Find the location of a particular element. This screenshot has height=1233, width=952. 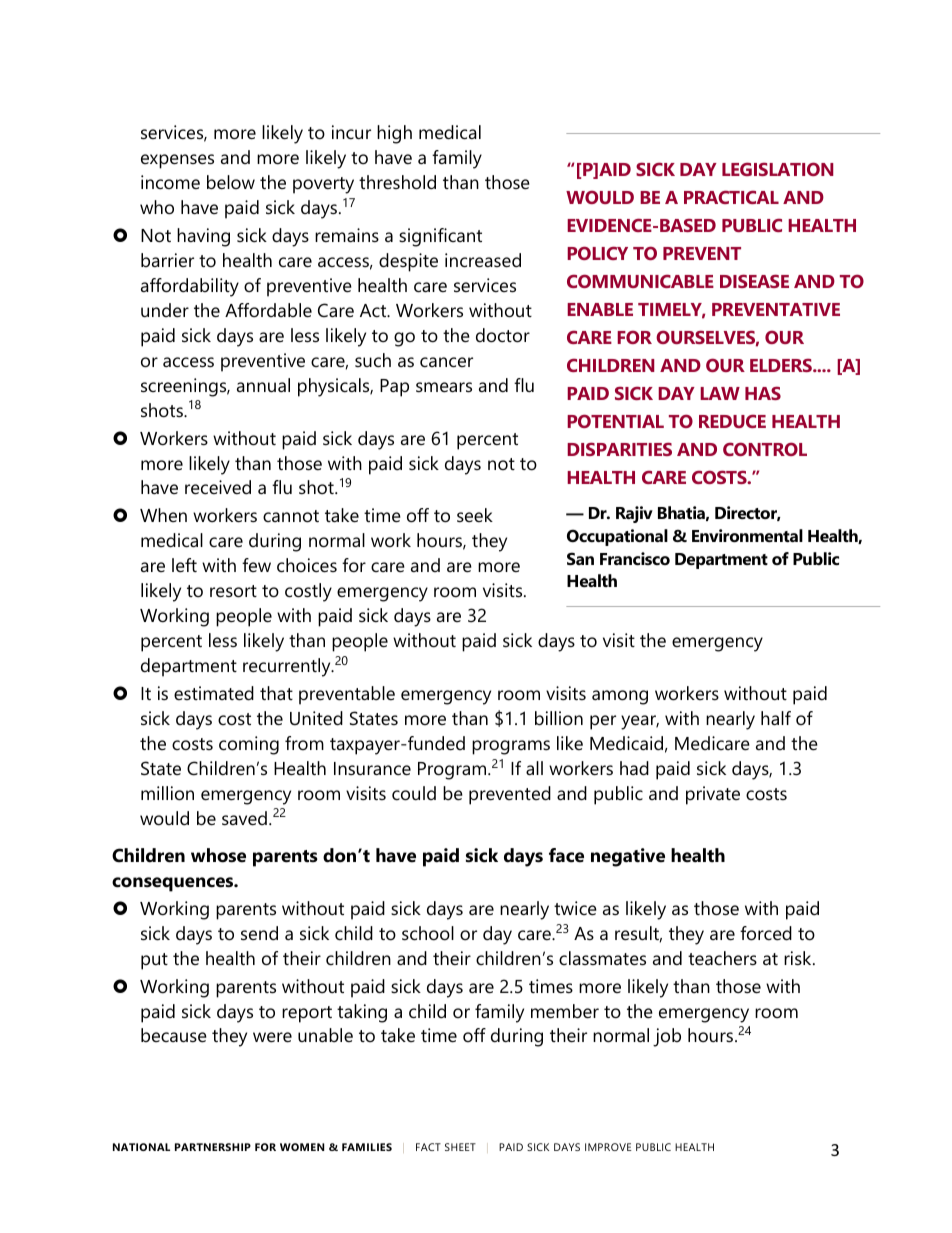

school is located at coordinates (428, 933).
